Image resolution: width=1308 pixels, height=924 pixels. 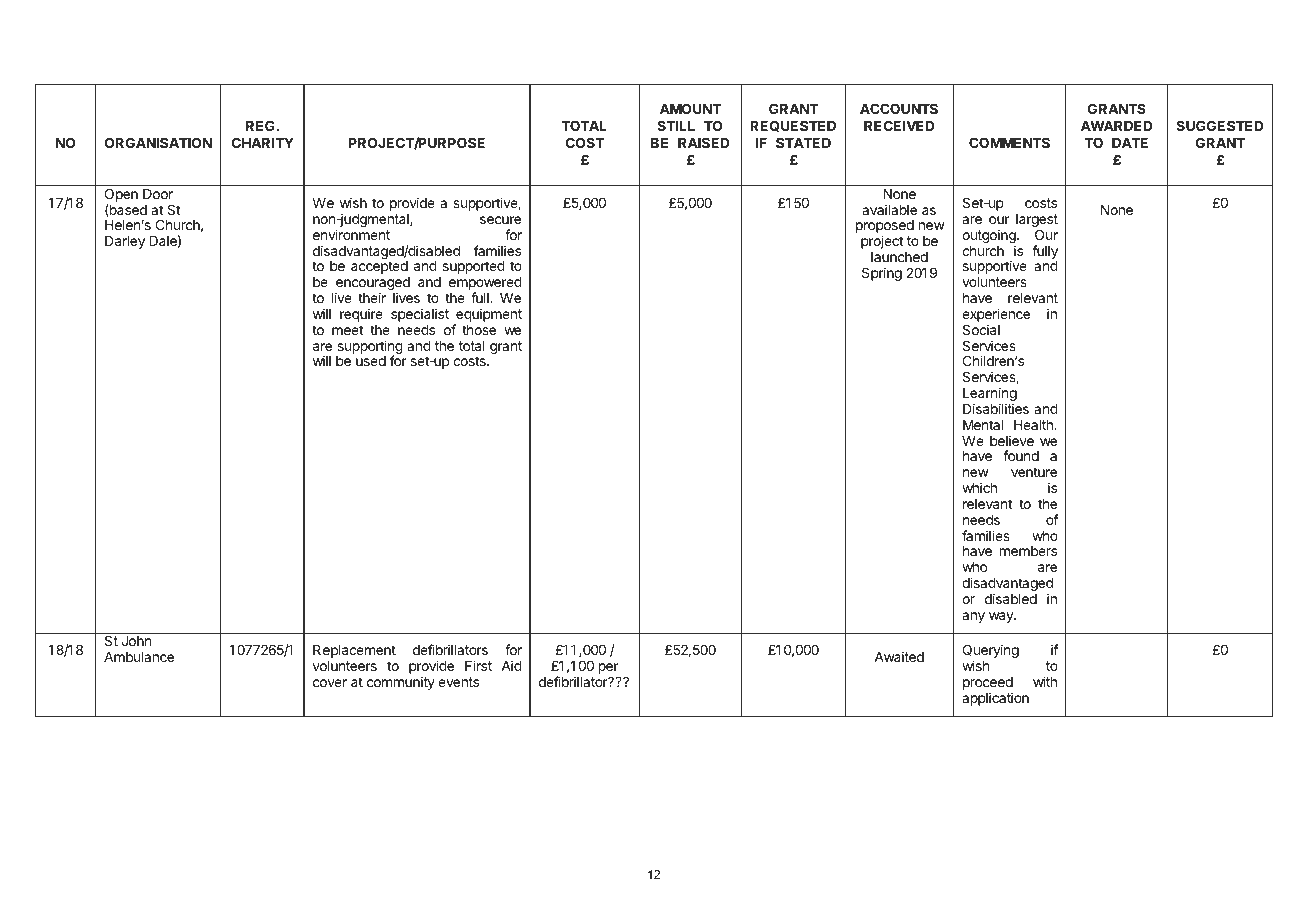 What do you see at coordinates (511, 665) in the document?
I see `Aid` at bounding box center [511, 665].
